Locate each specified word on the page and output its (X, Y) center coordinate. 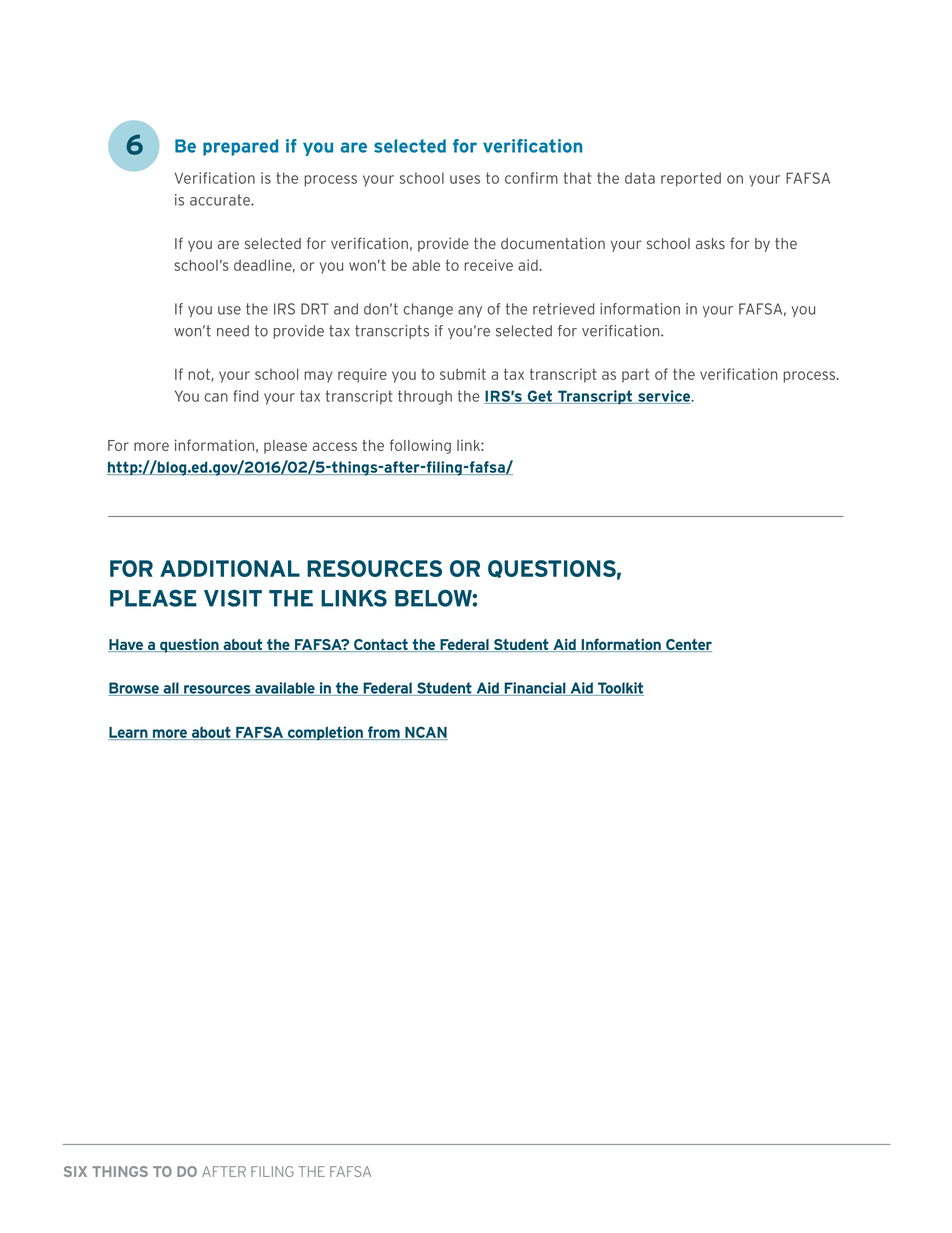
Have (126, 645)
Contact (381, 645)
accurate (221, 200)
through (425, 397)
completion (325, 733)
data (640, 178)
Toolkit (620, 689)
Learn (129, 733)
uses (465, 179)
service (664, 397)
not (200, 374)
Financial (535, 689)
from (384, 733)
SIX (75, 1171)
